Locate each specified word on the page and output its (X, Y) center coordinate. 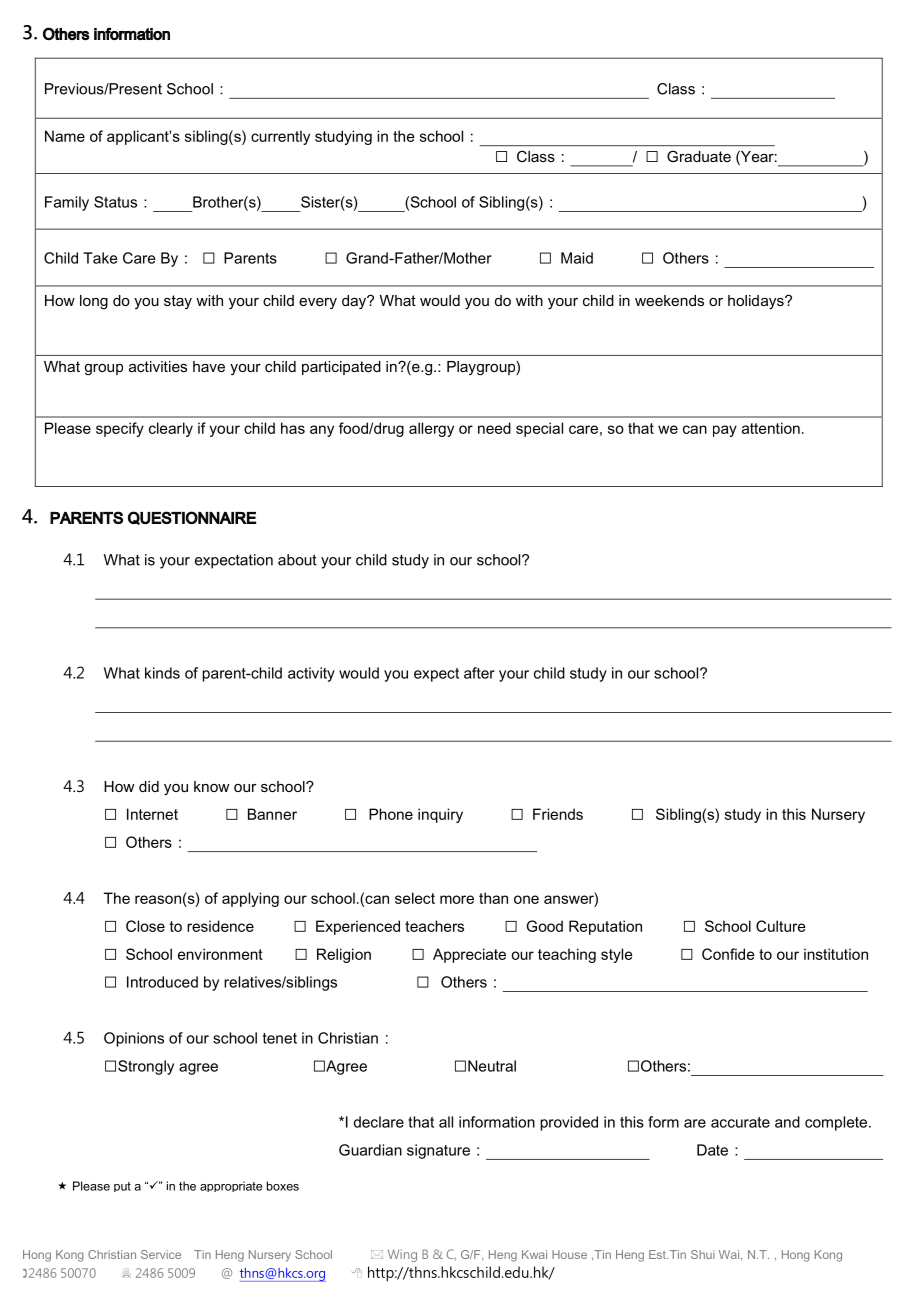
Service (161, 1254)
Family (67, 203)
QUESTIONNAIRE (192, 518)
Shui (703, 1254)
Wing (402, 1255)
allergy (431, 429)
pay (725, 431)
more (457, 899)
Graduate (699, 156)
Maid (577, 258)
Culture (780, 926)
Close (145, 926)
